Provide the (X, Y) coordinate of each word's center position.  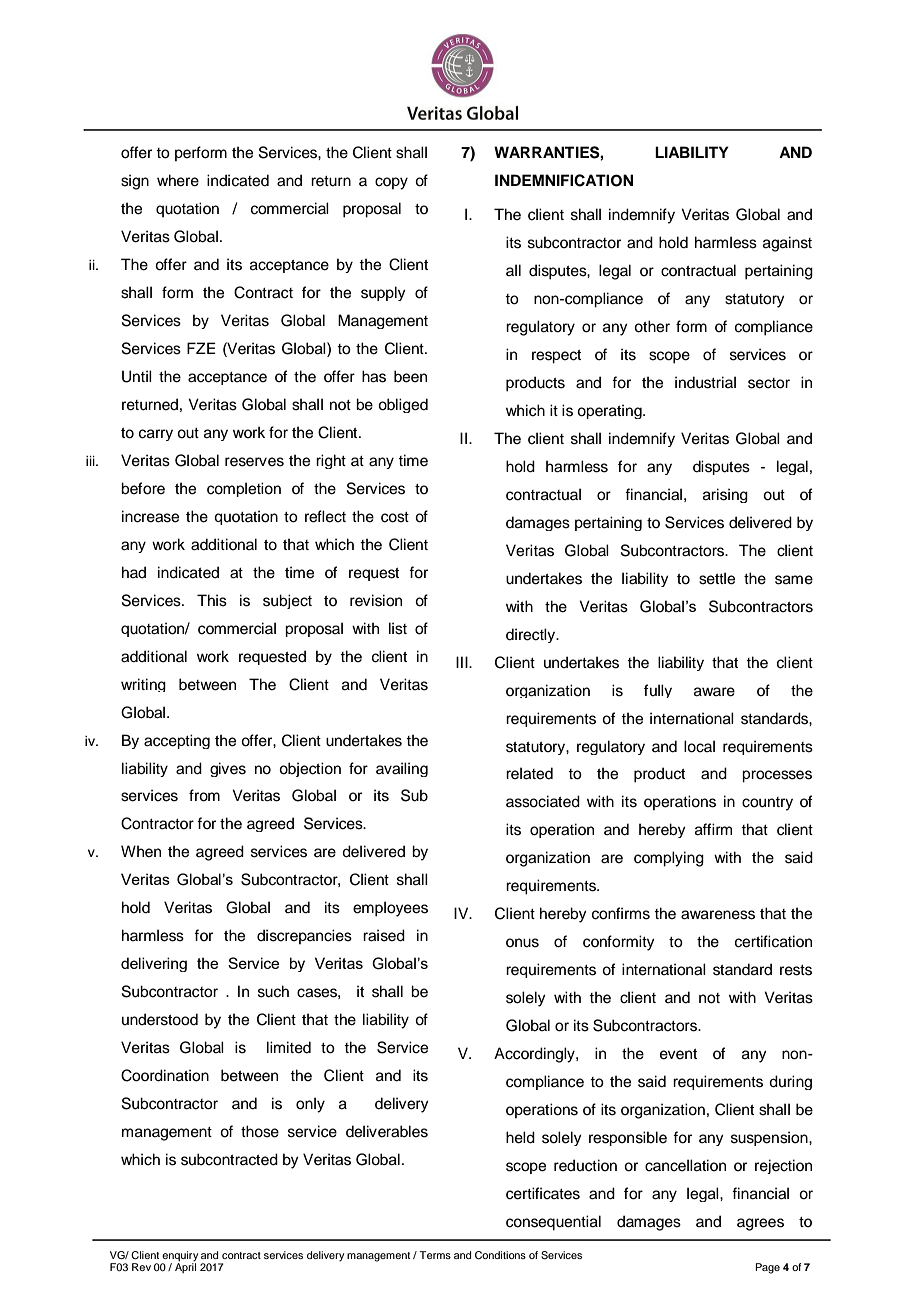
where (178, 180)
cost (395, 517)
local (699, 746)
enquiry (179, 1257)
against (787, 244)
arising (725, 495)
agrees (760, 1224)
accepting (177, 741)
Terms (435, 1255)
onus (522, 943)
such (273, 991)
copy (391, 183)
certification (773, 941)
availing (402, 769)
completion (244, 489)
